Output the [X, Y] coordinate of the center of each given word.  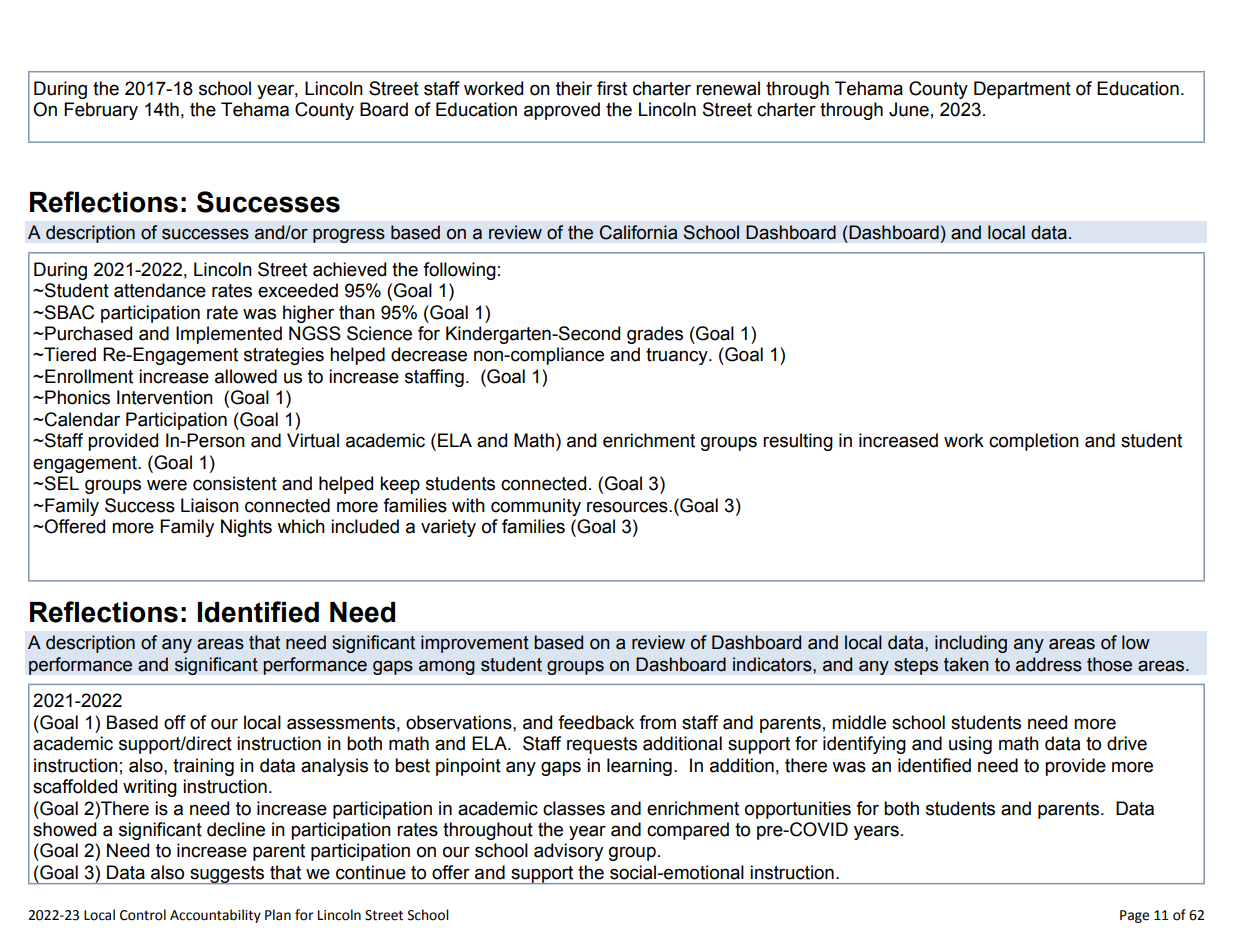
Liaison [210, 505]
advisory [568, 852]
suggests [227, 875]
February [101, 111]
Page [1134, 916]
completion [1034, 442]
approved [562, 111]
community [536, 507]
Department [1022, 90]
